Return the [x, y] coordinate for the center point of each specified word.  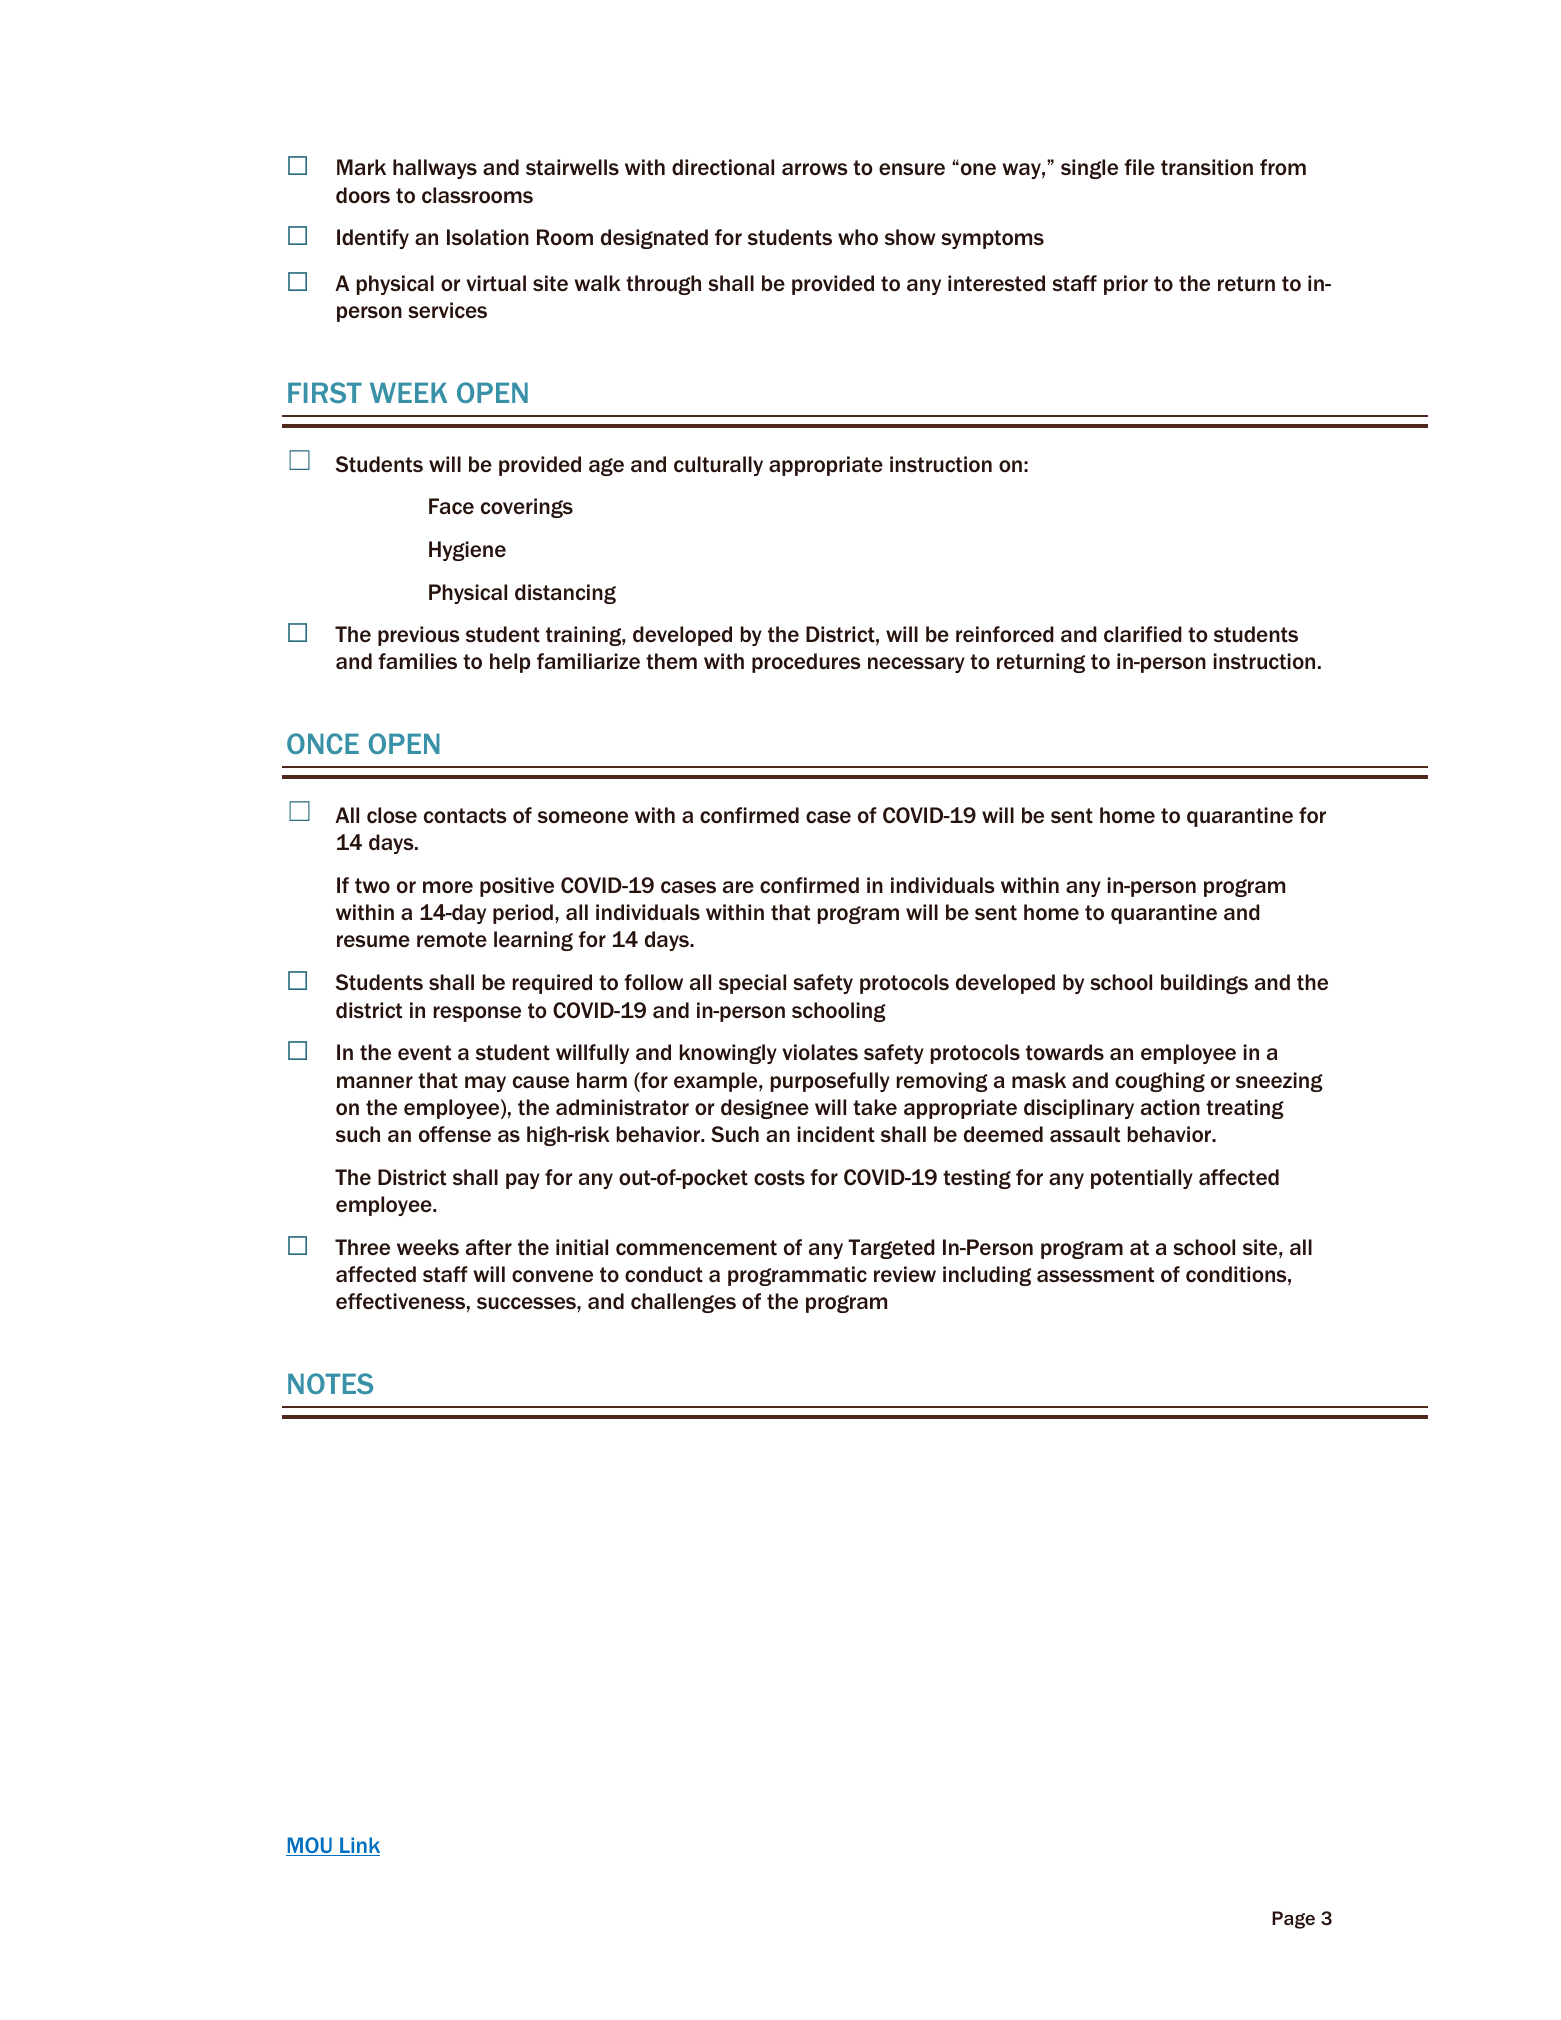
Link [359, 1846]
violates [820, 1052]
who [858, 237]
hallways [435, 169]
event [424, 1053]
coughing [1160, 1082]
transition [1207, 167]
